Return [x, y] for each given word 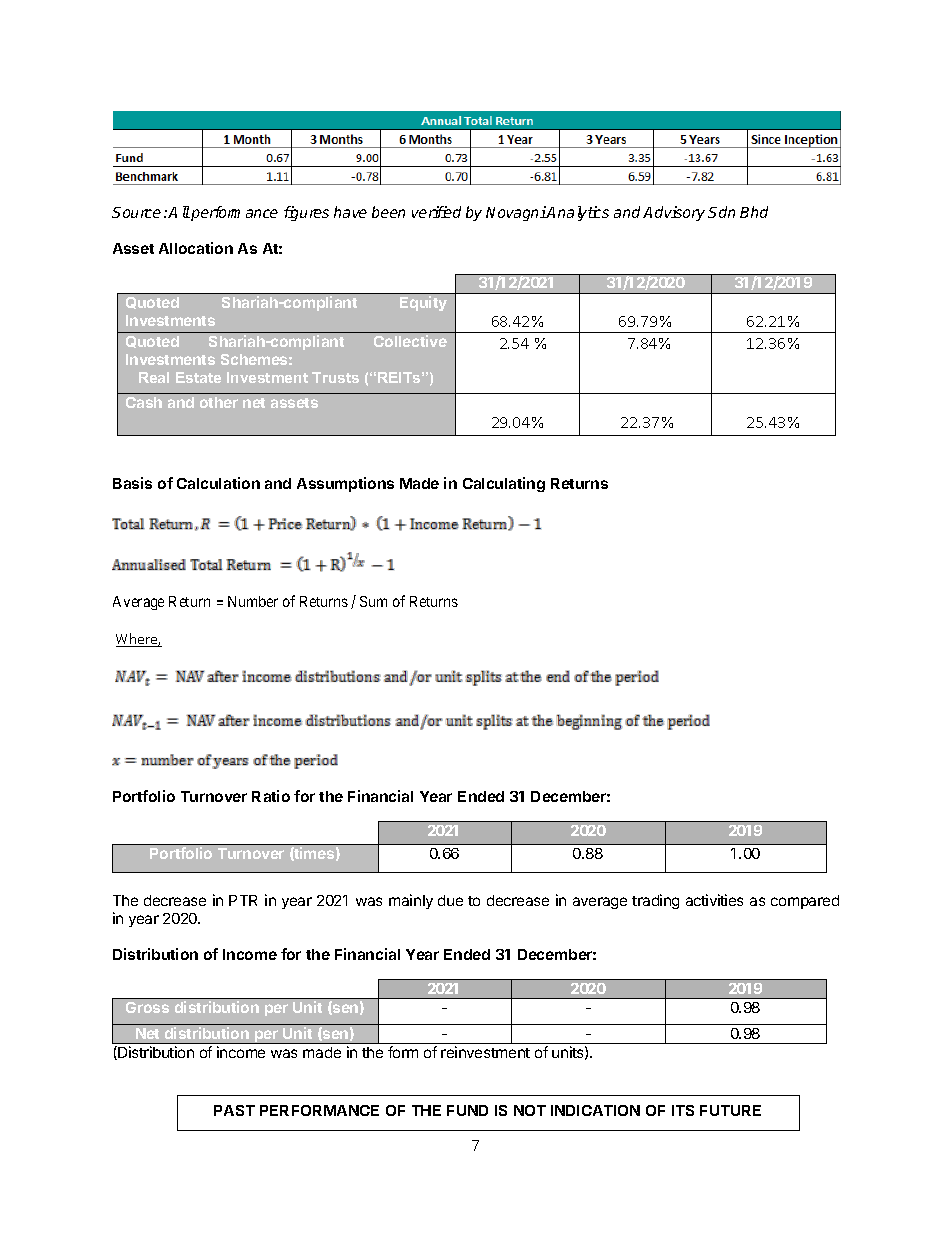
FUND [467, 1110]
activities [714, 900]
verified [436, 212]
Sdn [721, 212]
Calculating [504, 484]
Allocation [196, 248]
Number [253, 601]
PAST [234, 1110]
